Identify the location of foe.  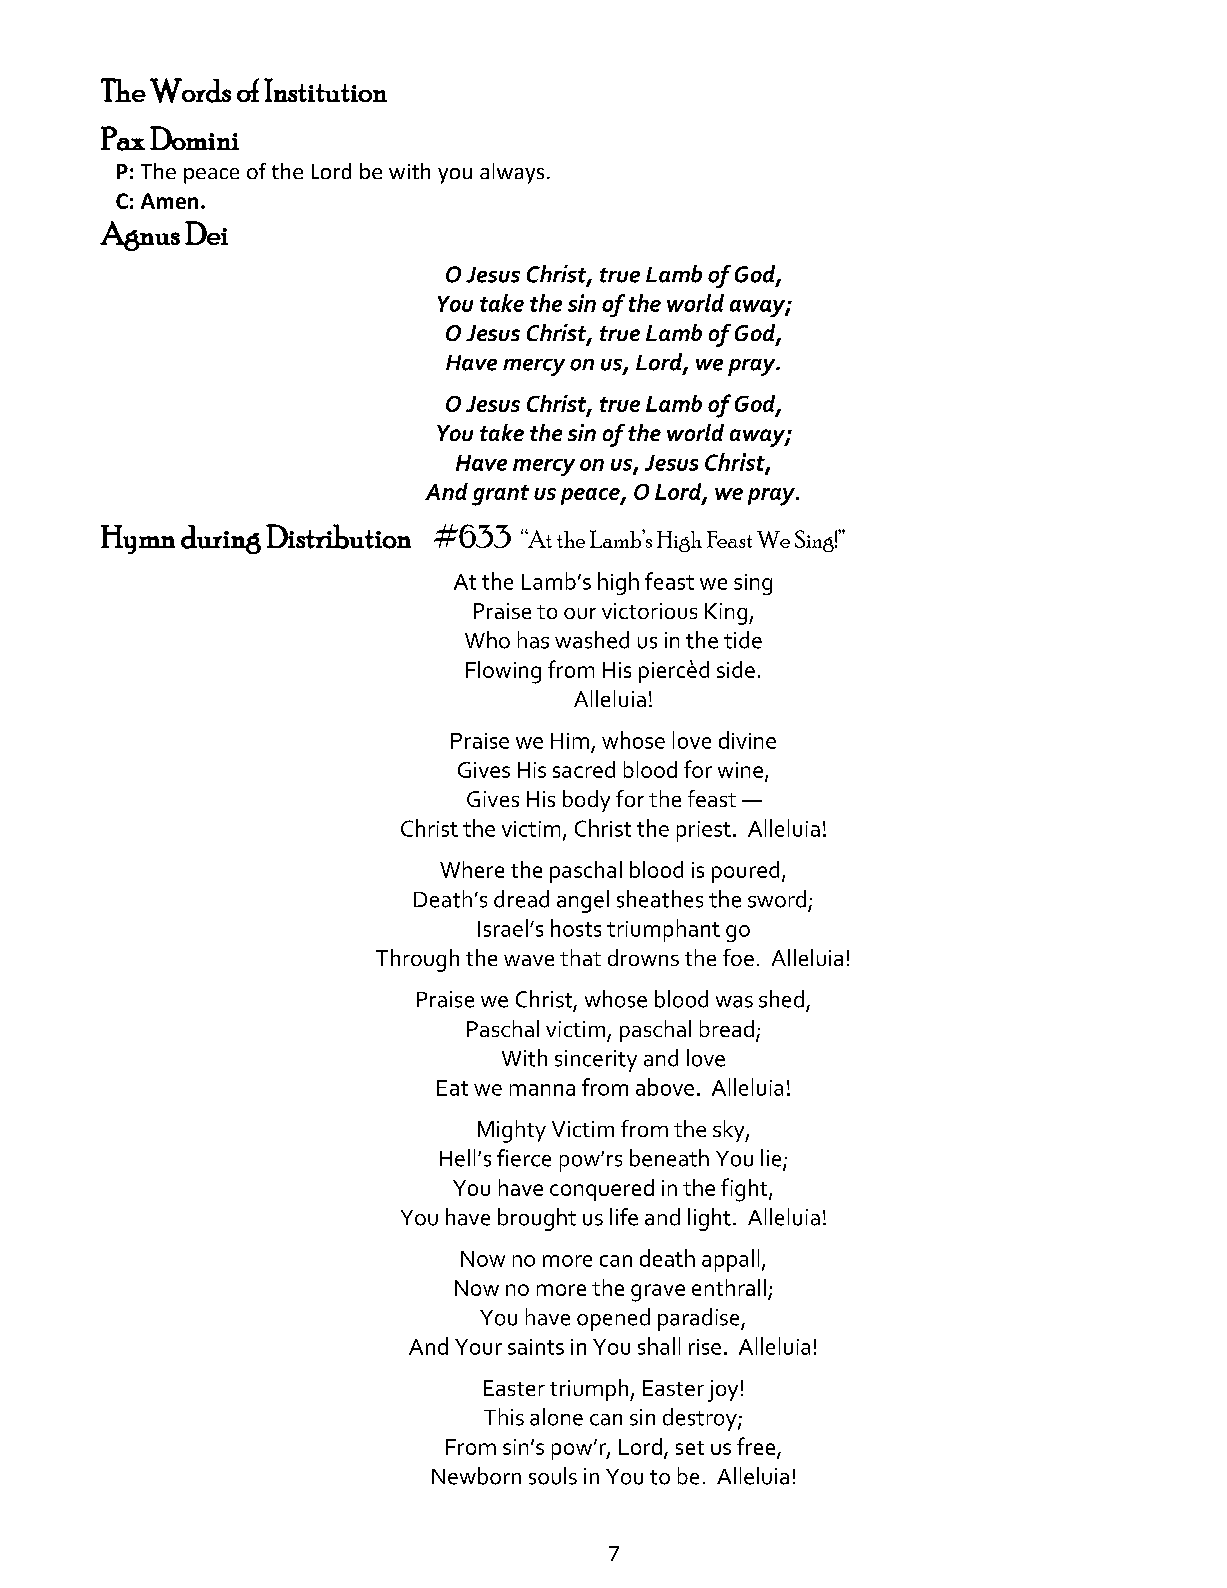
(738, 957).
